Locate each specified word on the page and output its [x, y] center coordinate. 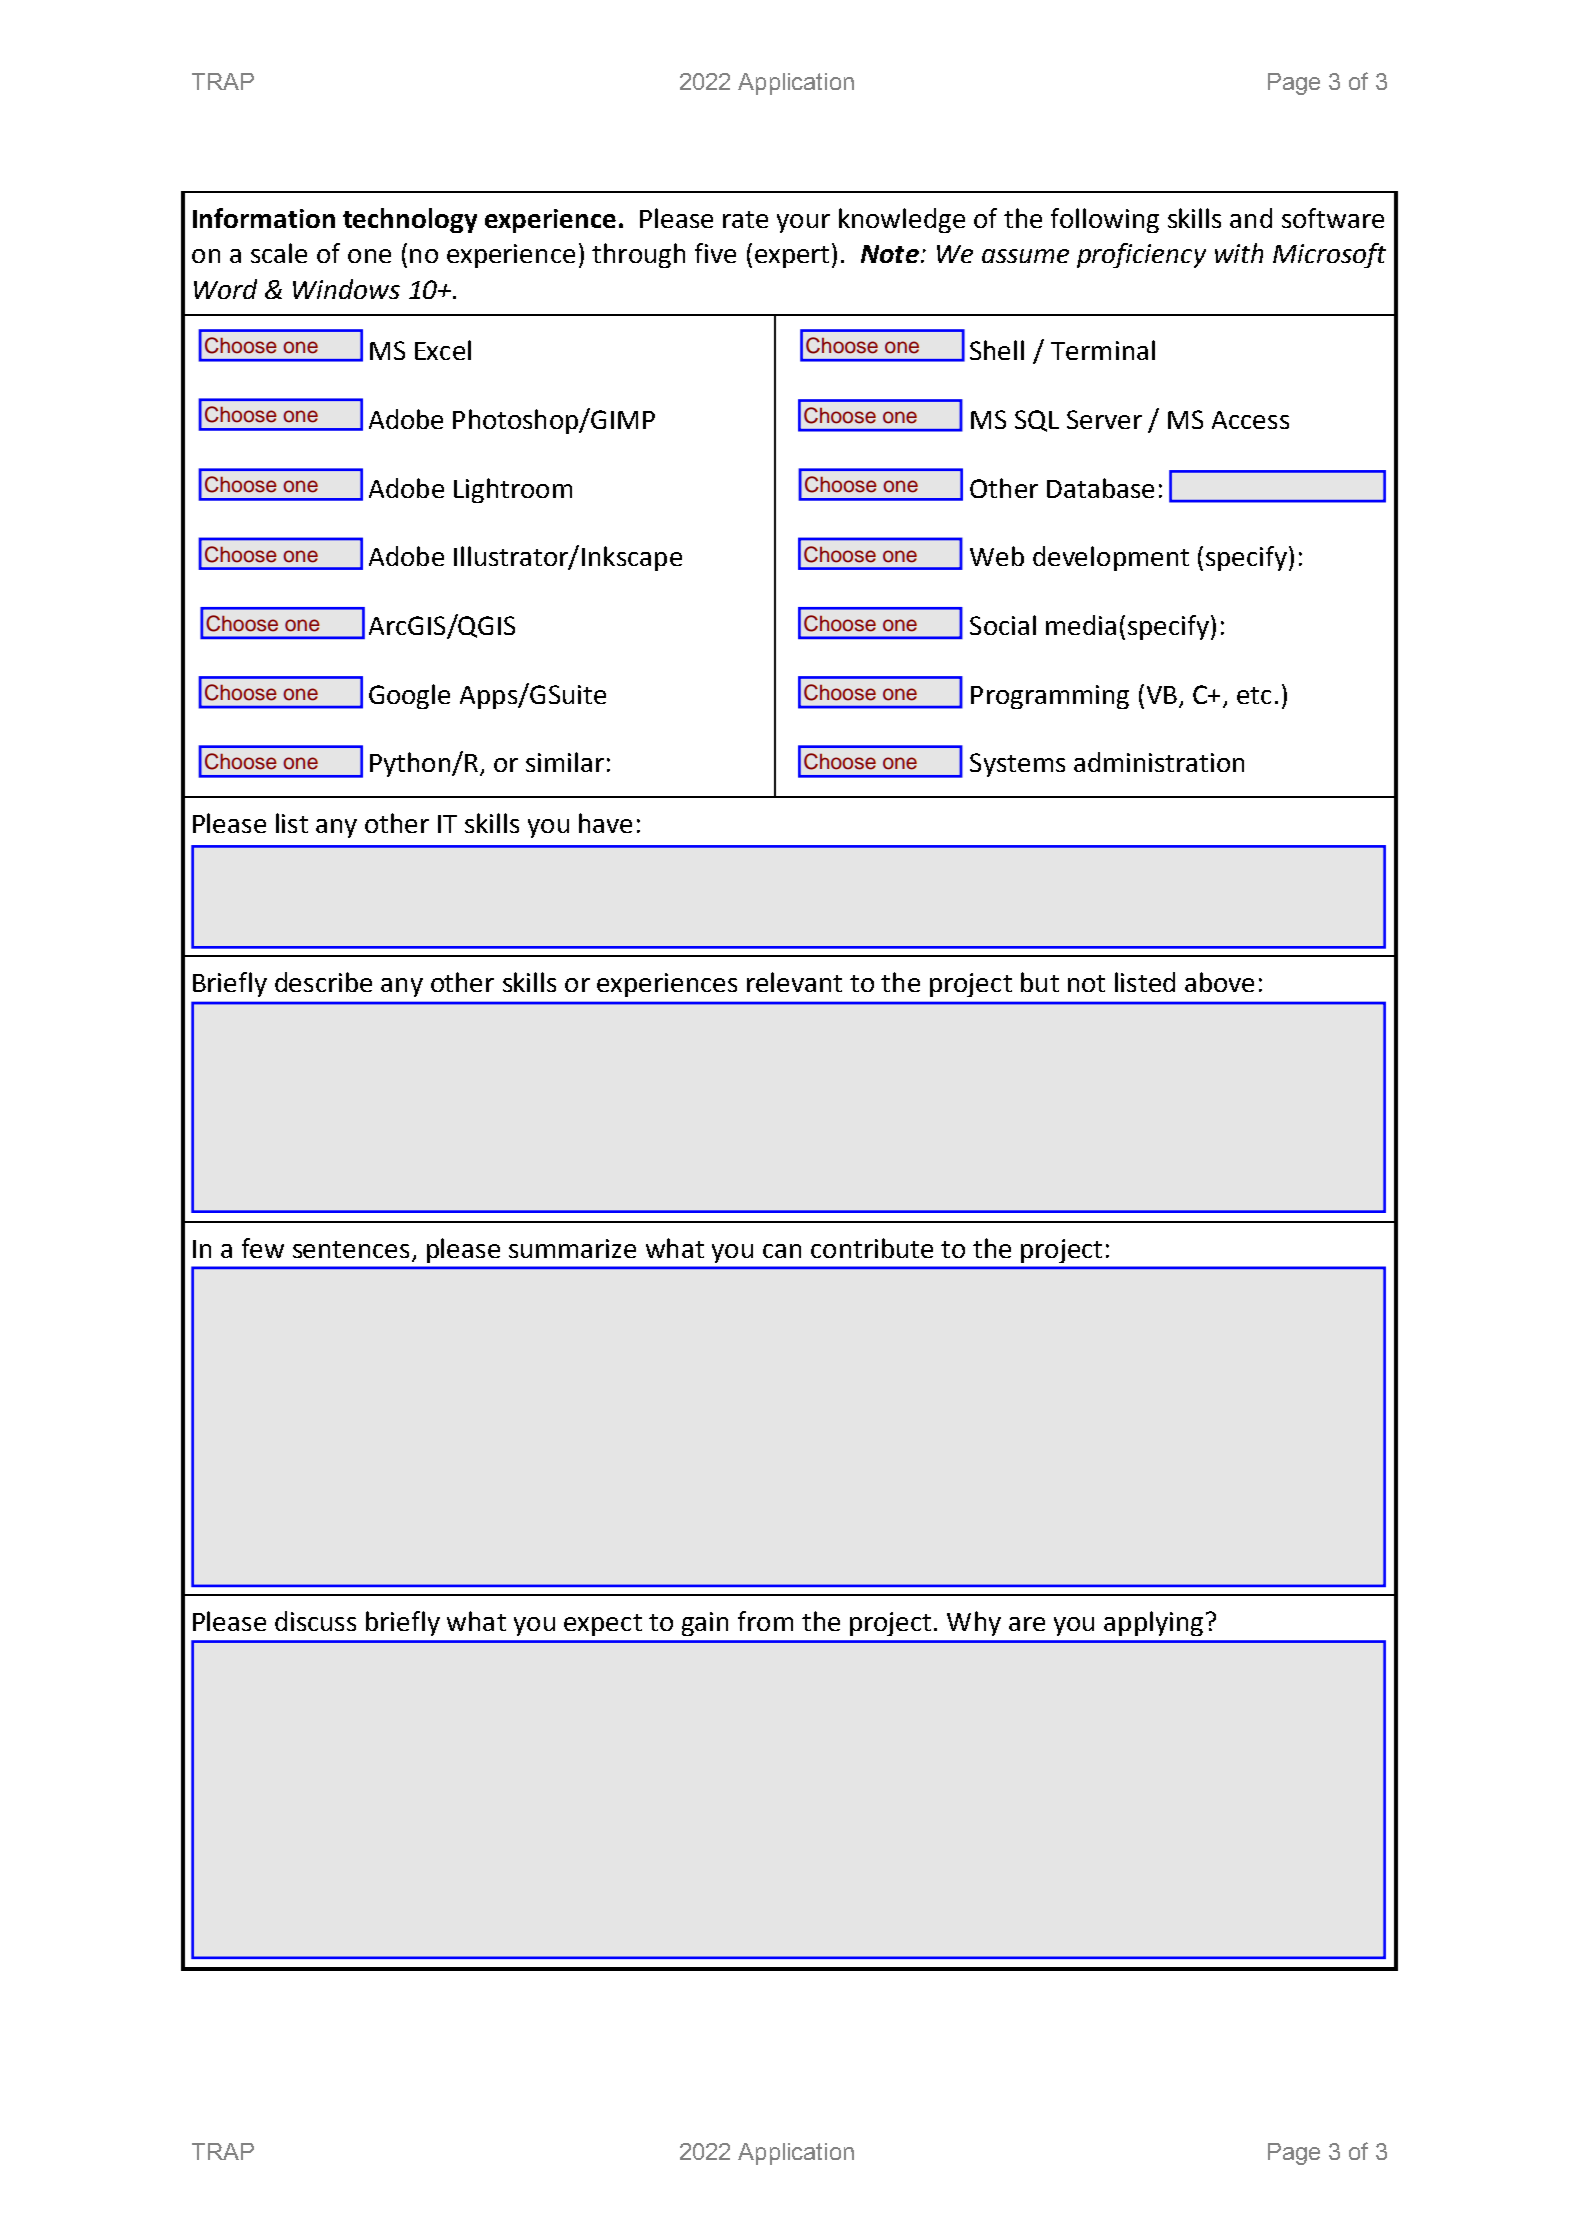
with [1239, 253]
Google [409, 696]
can [782, 1251]
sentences [351, 1249]
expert [792, 257]
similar [565, 762]
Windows [346, 289]
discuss [315, 1621]
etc [1254, 695]
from [765, 1621]
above [1219, 982]
